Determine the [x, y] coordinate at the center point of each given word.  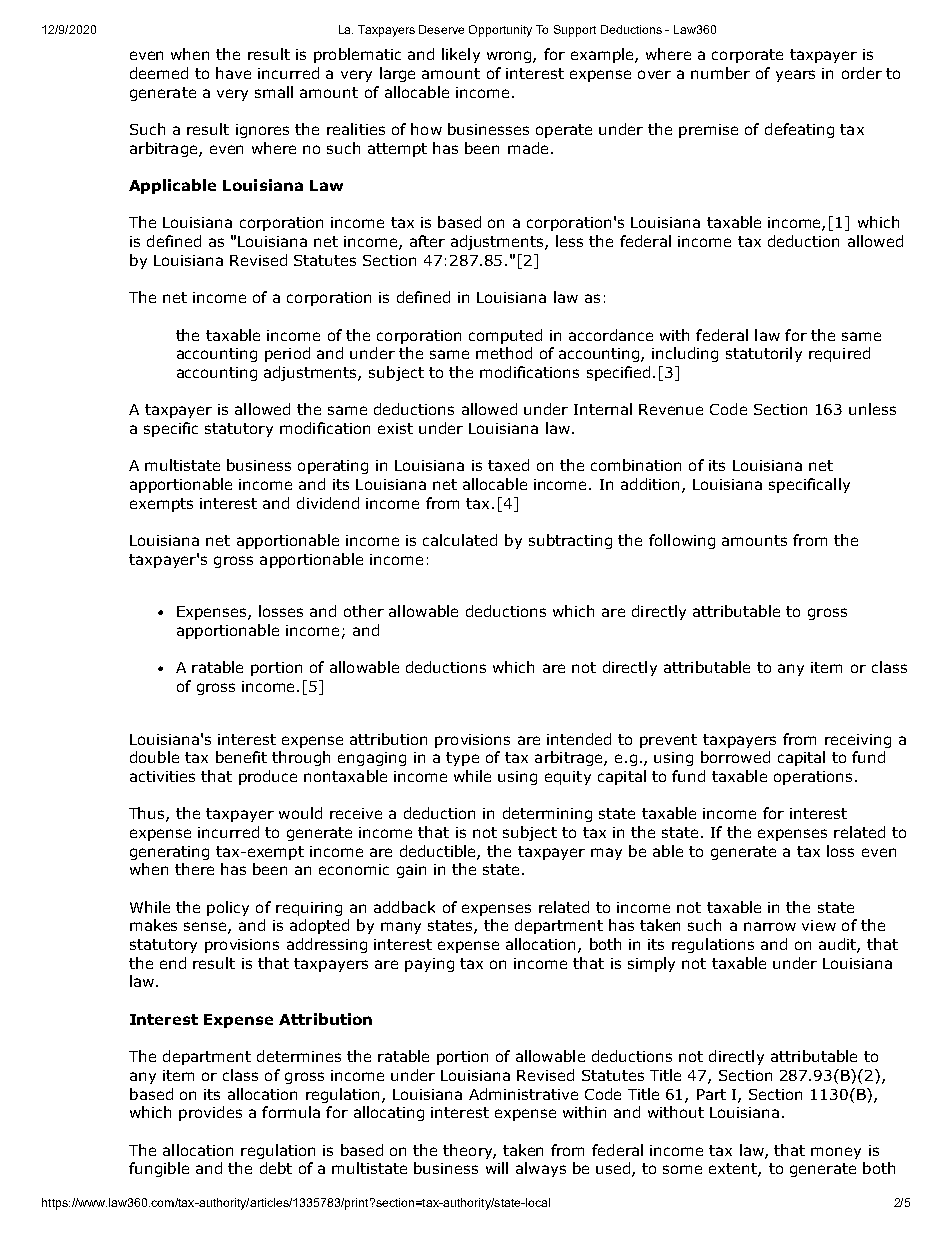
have [233, 73]
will [497, 1168]
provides [210, 1113]
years [795, 76]
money [836, 1153]
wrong [510, 57]
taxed [508, 465]
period [287, 354]
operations [813, 778]
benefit [241, 757]
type [462, 759]
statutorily [764, 354]
